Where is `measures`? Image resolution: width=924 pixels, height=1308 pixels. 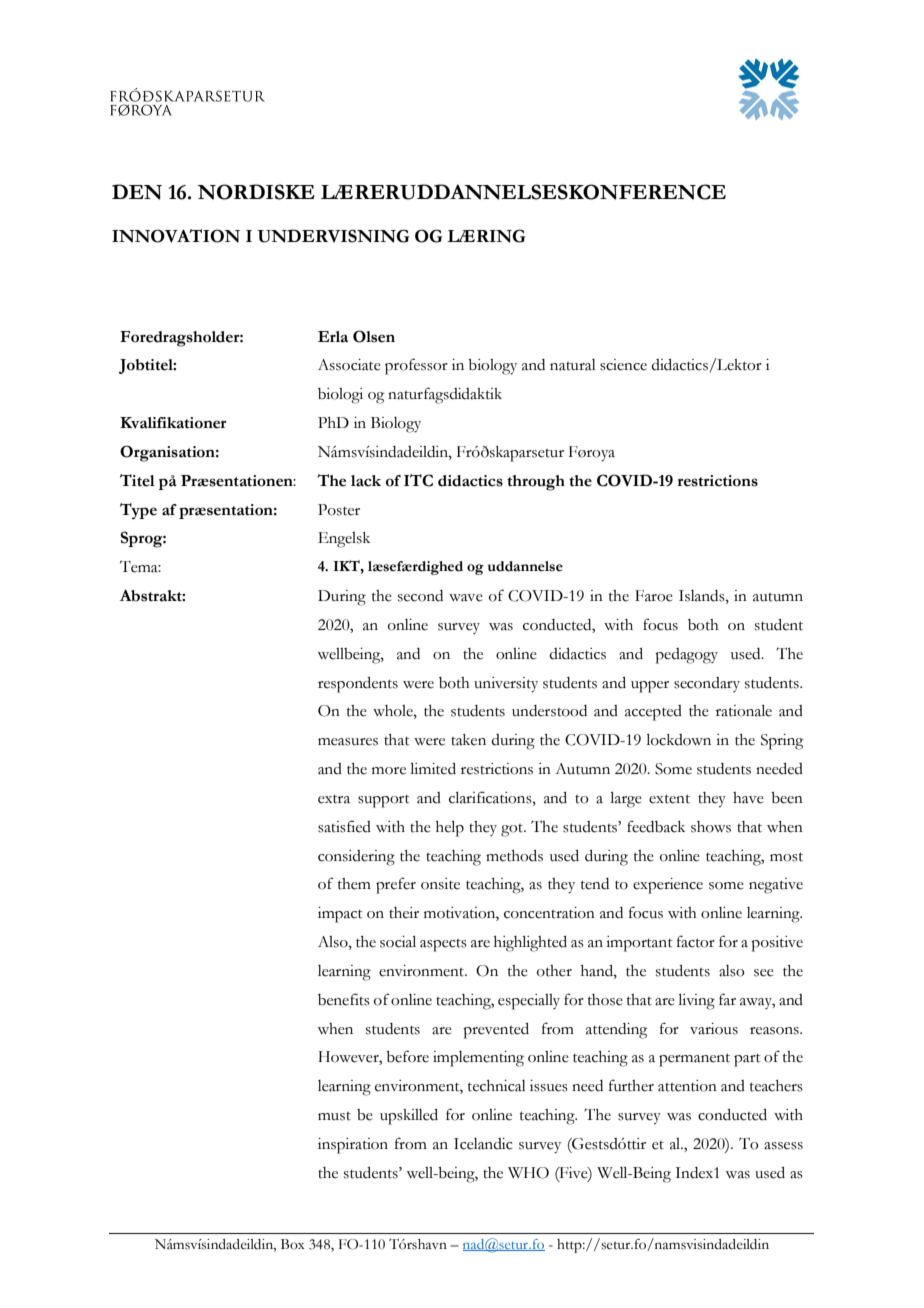
measures is located at coordinates (348, 742).
